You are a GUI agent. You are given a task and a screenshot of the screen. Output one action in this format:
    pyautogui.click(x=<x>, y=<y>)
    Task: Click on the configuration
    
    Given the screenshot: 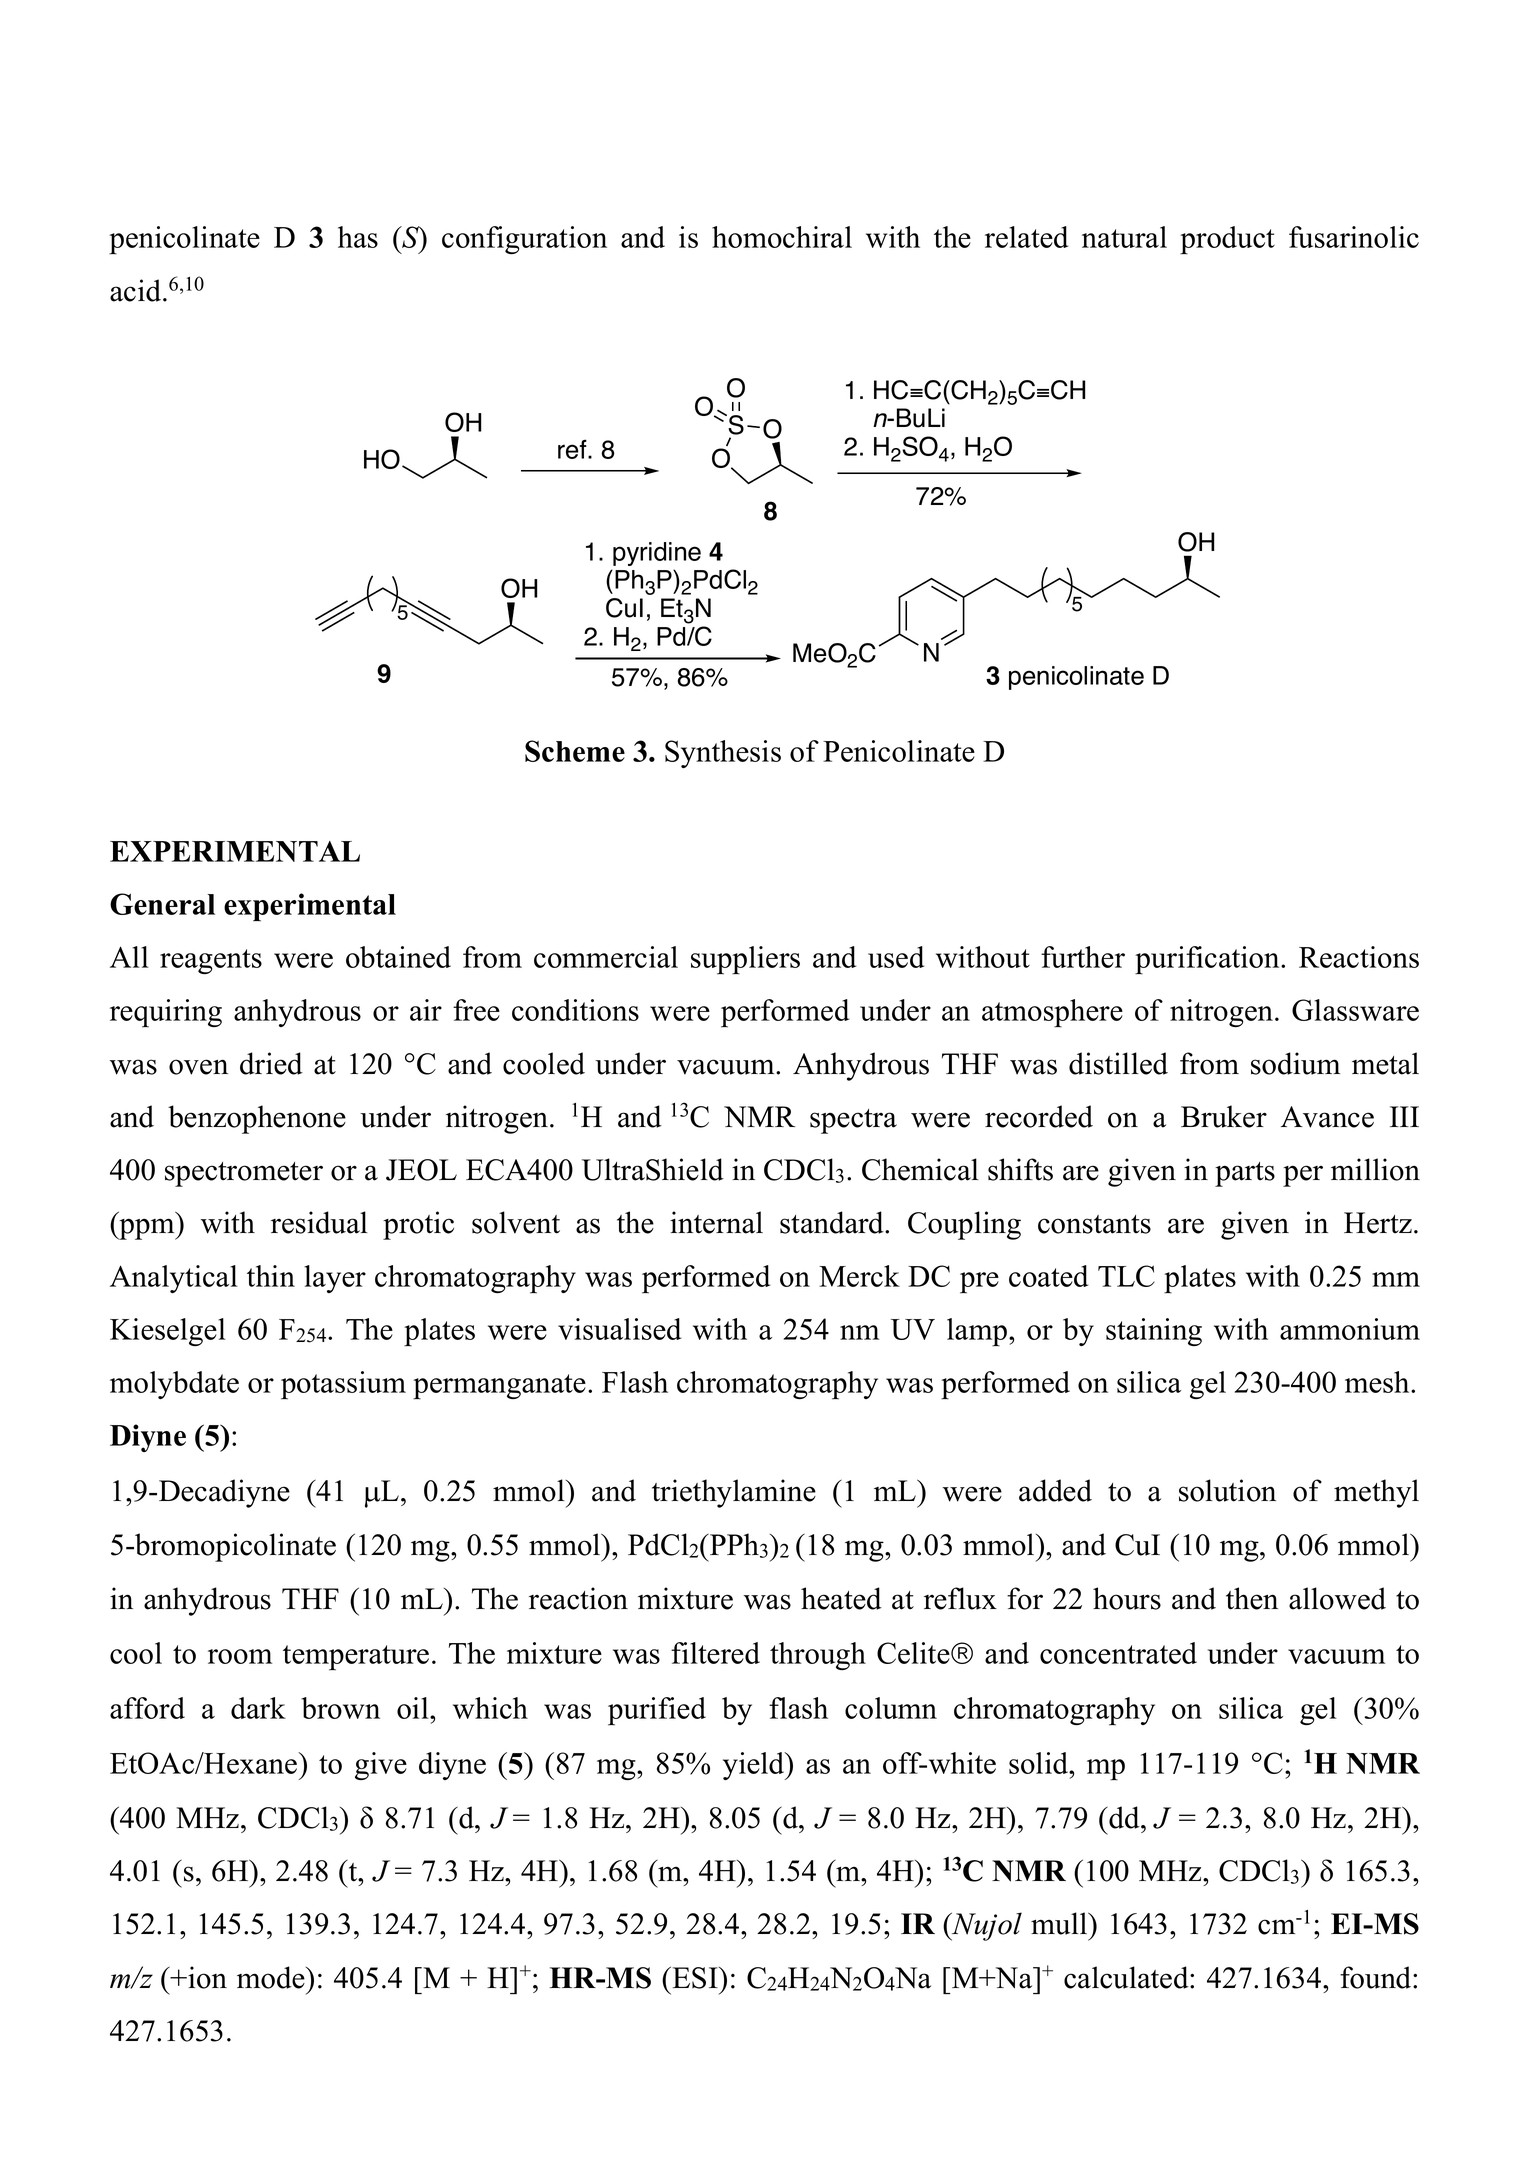 What is the action you would take?
    pyautogui.click(x=524, y=240)
